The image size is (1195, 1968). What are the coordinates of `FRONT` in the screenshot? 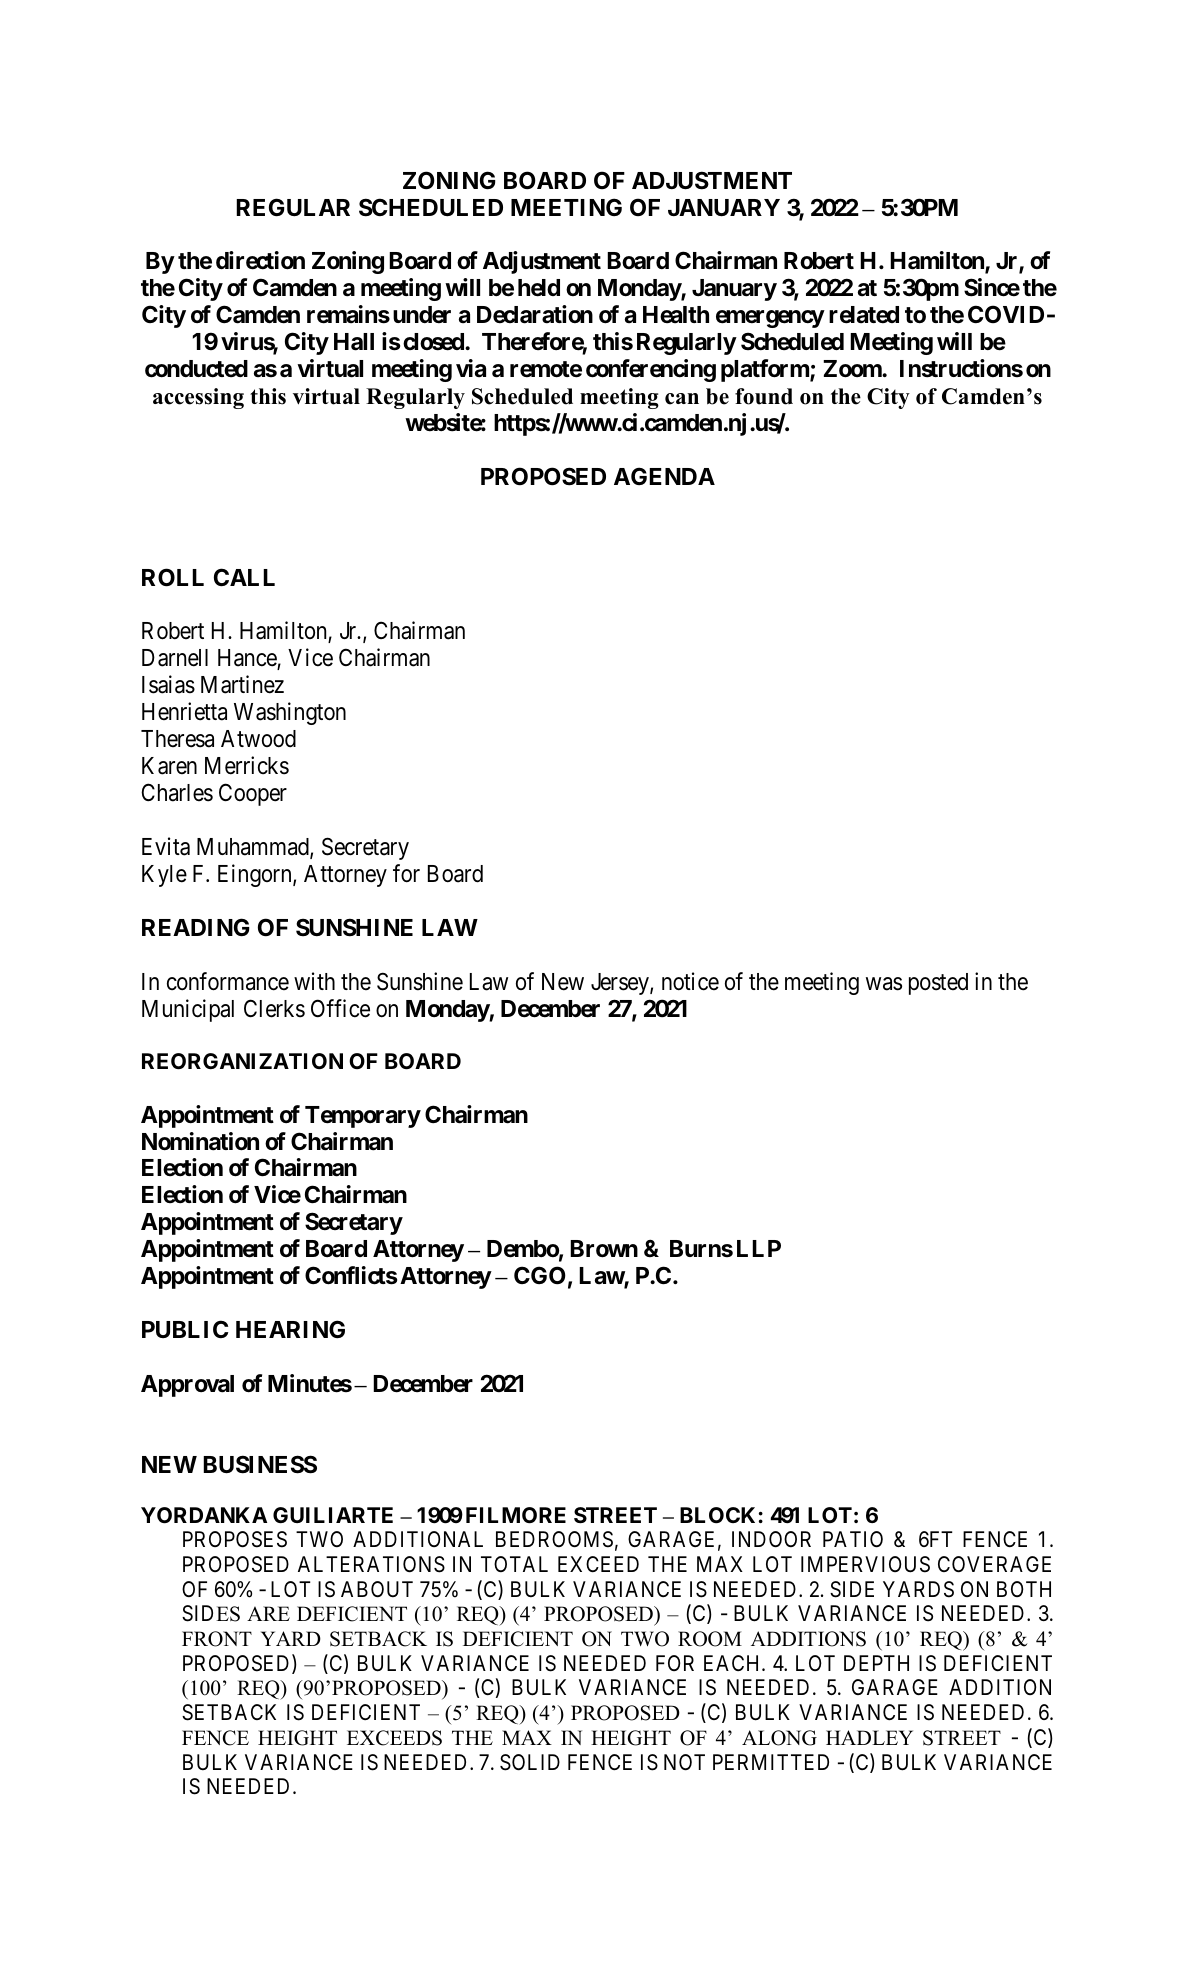 It's located at (217, 1639).
